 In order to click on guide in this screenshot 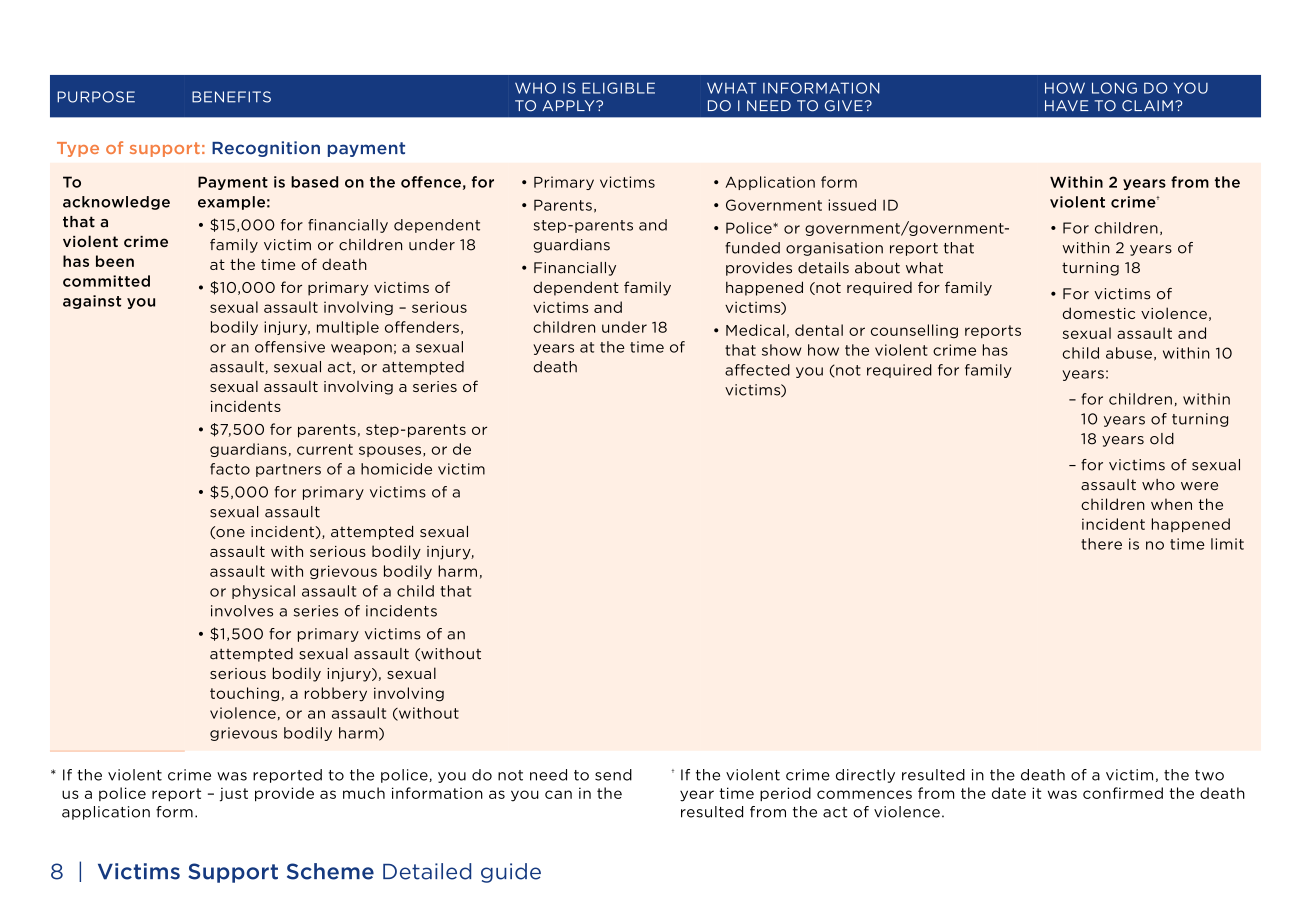, I will do `click(511, 873)`.
